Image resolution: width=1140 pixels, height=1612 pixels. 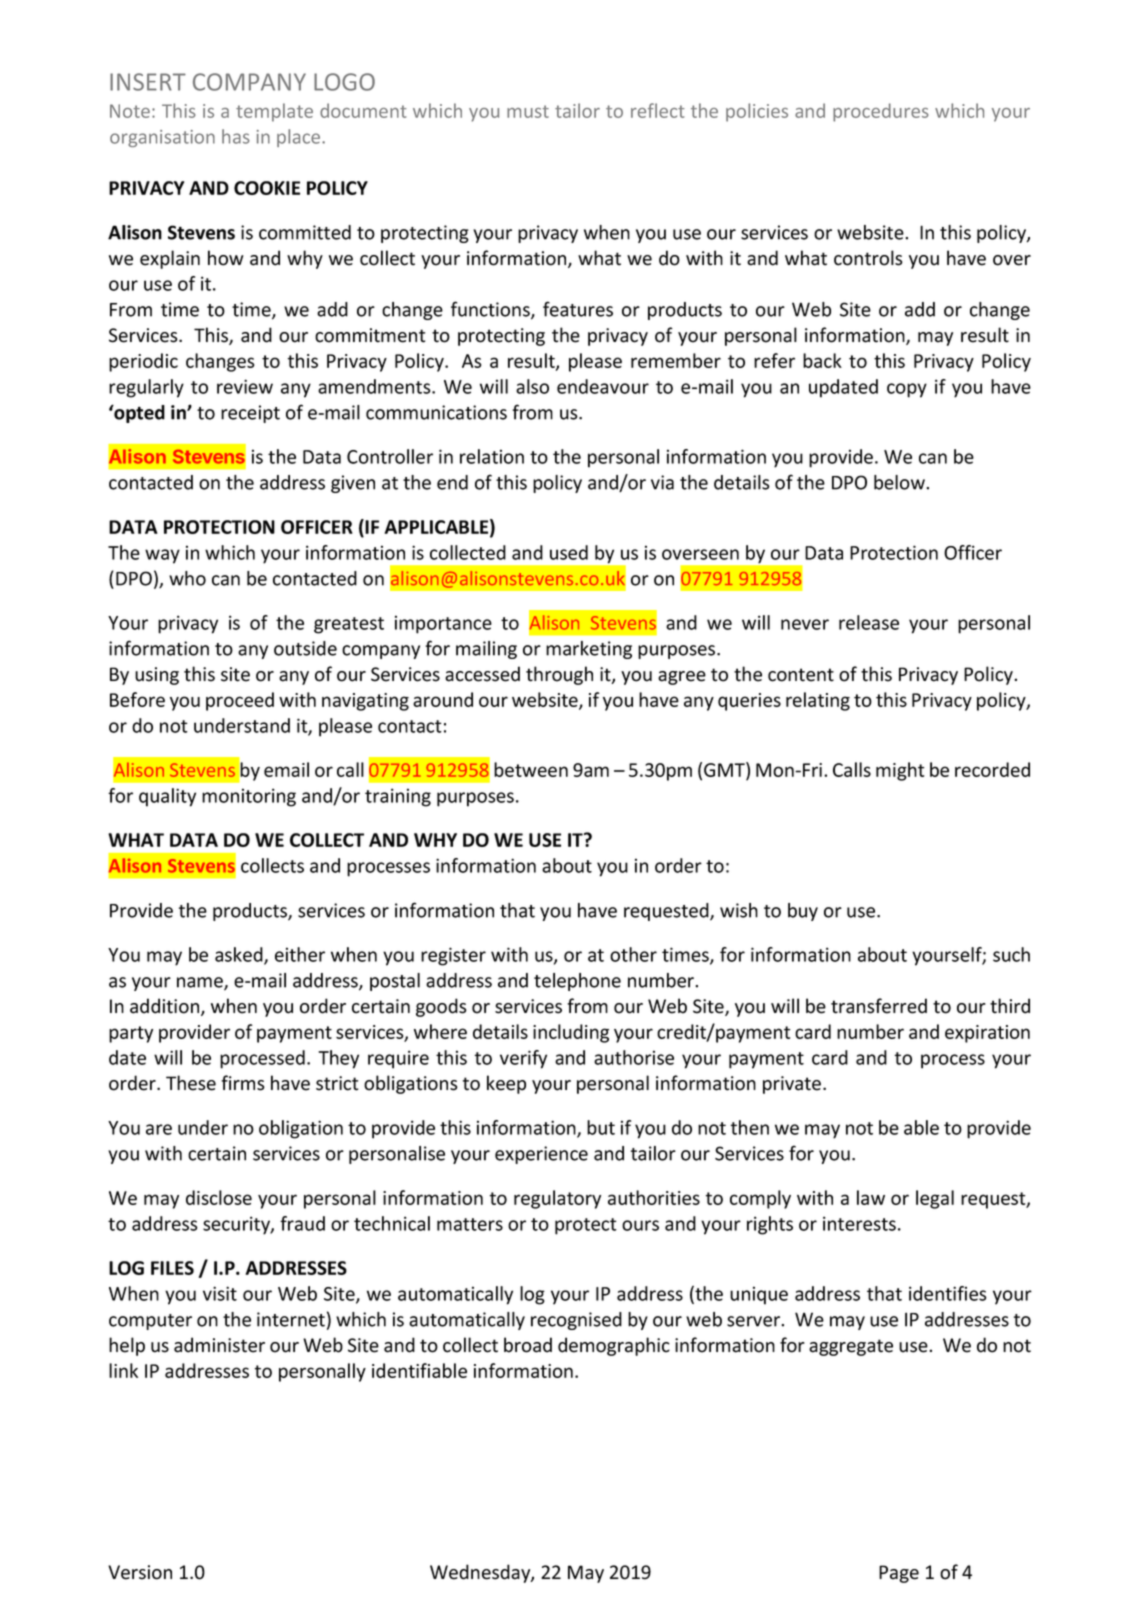 I want to click on who, so click(x=187, y=578).
